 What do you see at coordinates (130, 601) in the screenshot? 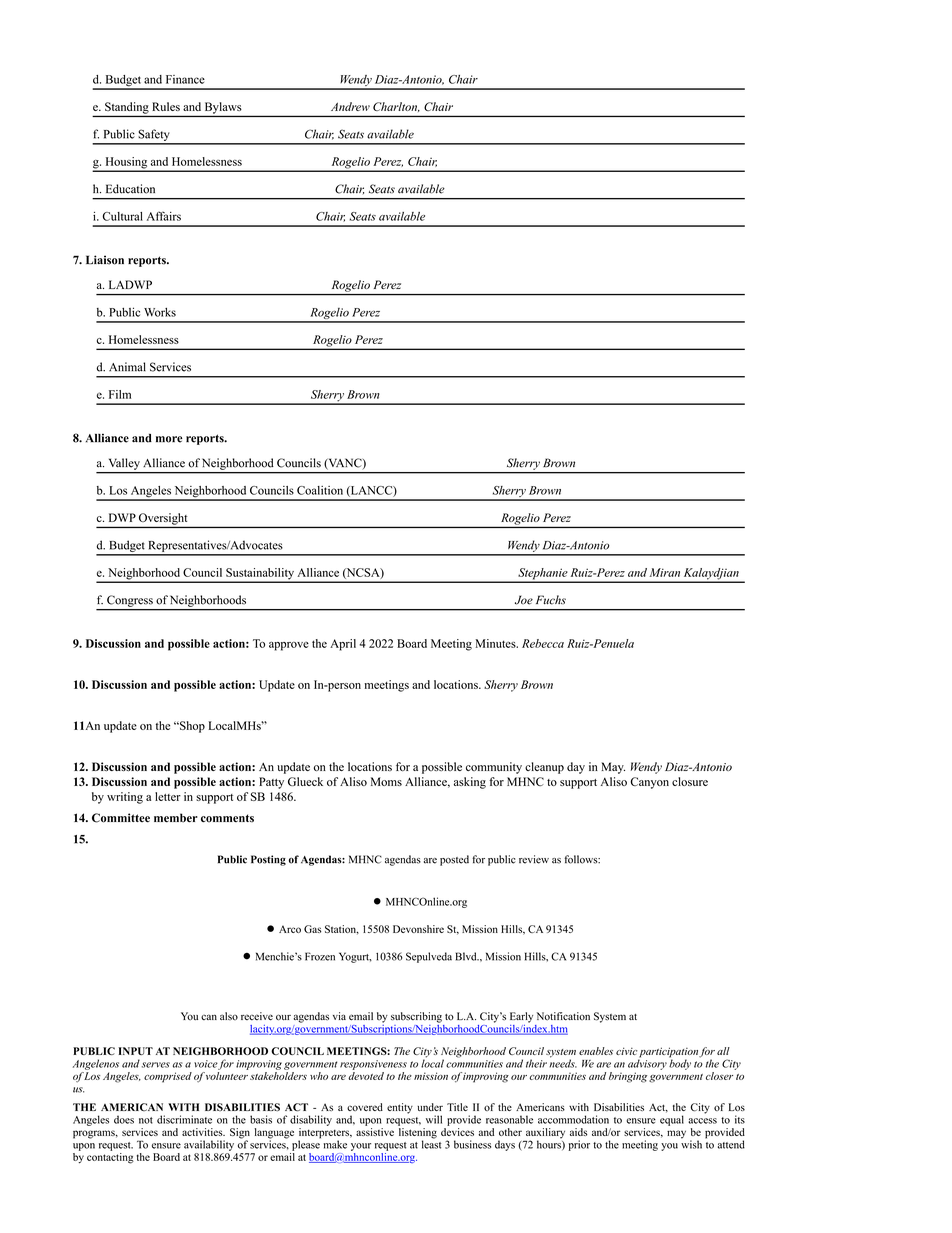
I see `Congress` at bounding box center [130, 601].
